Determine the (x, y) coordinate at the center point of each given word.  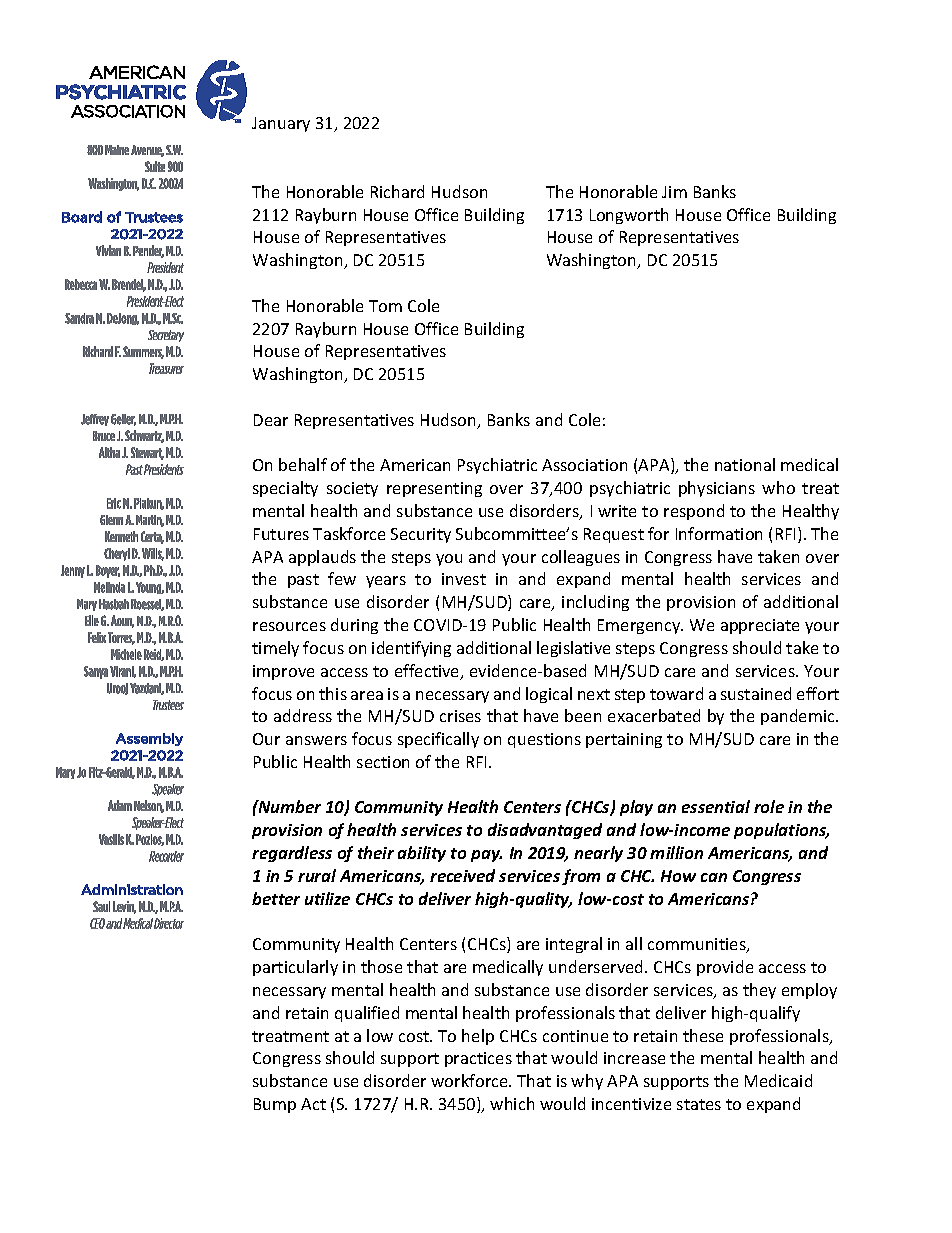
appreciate (760, 626)
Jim (674, 192)
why (587, 1082)
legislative (573, 649)
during (354, 626)
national (745, 464)
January (281, 124)
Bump (275, 1105)
